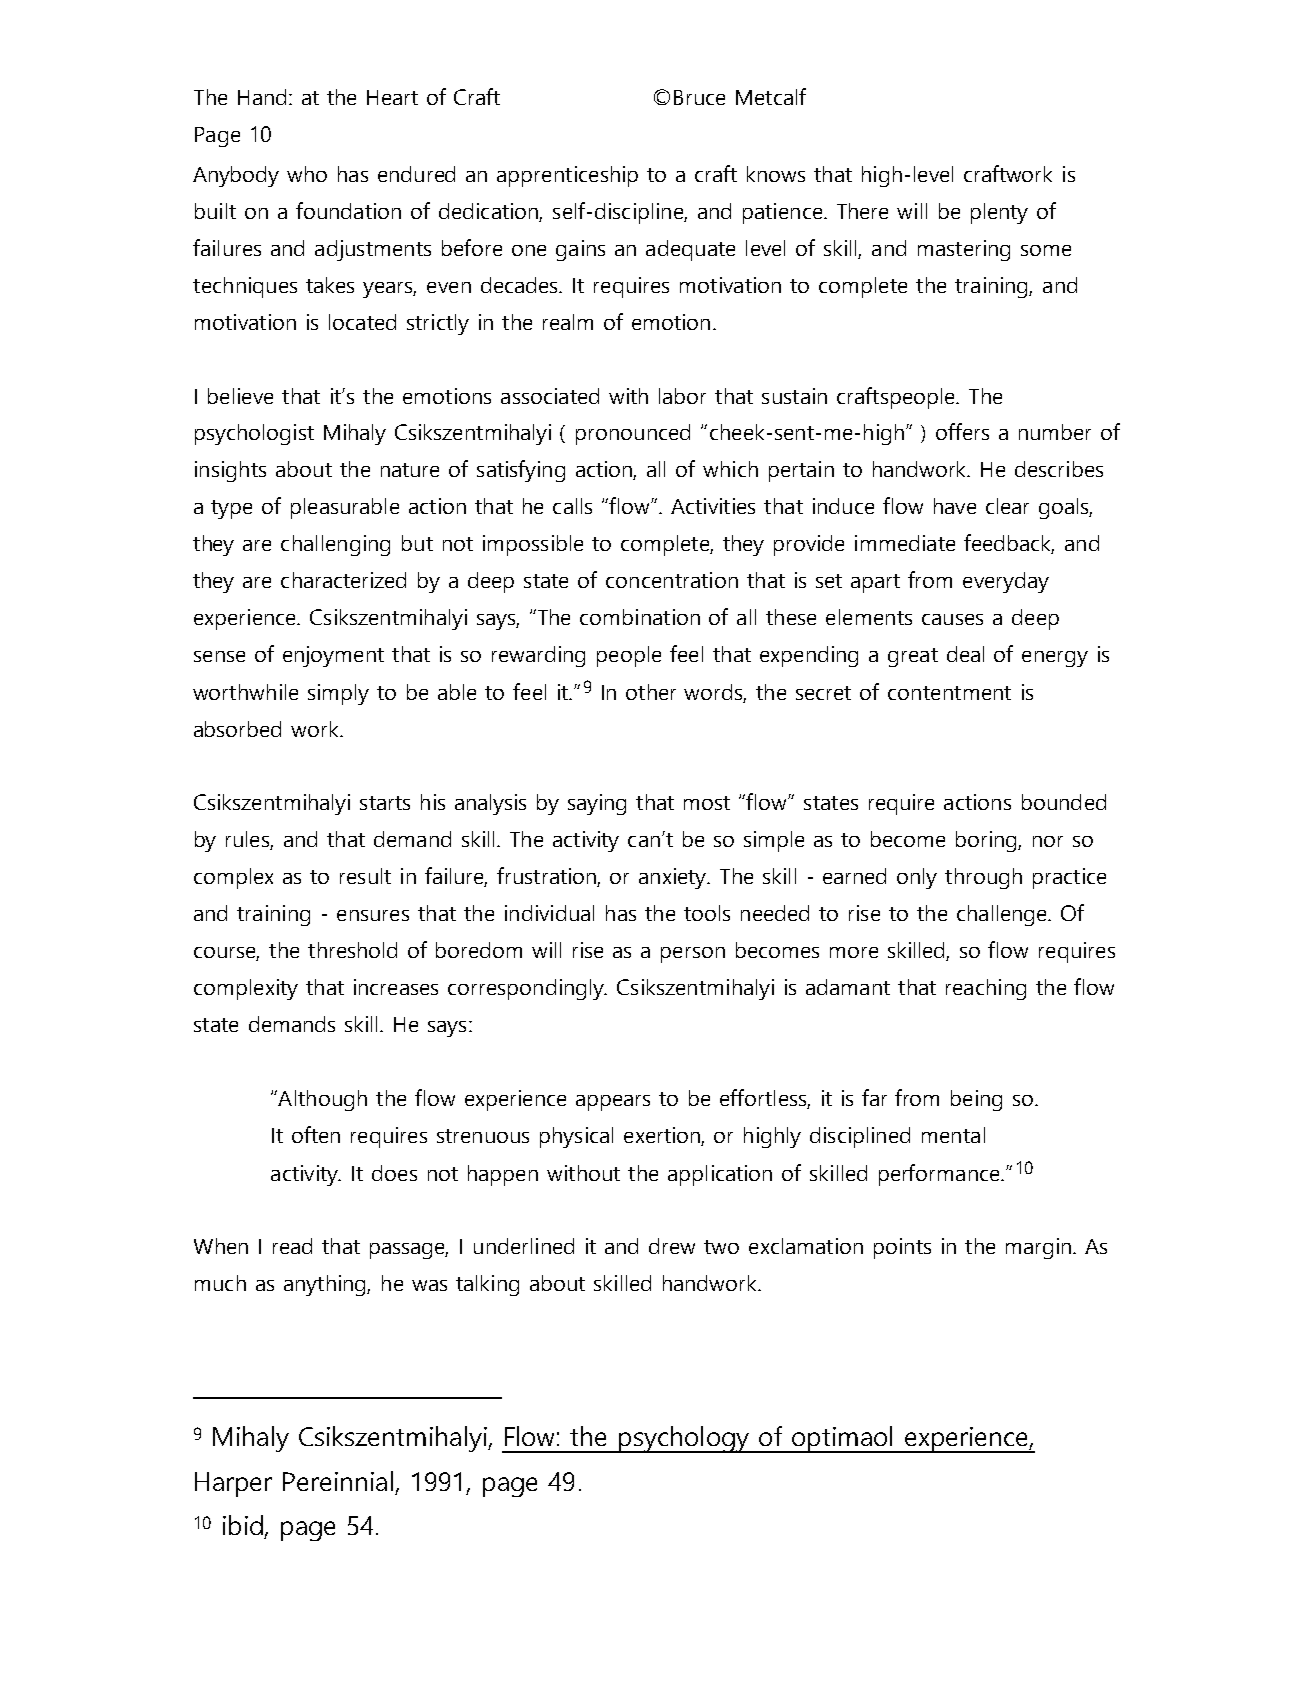 This document has height=1701, width=1313. Describe the element at coordinates (633, 434) in the document. I see `pronounced` at that location.
